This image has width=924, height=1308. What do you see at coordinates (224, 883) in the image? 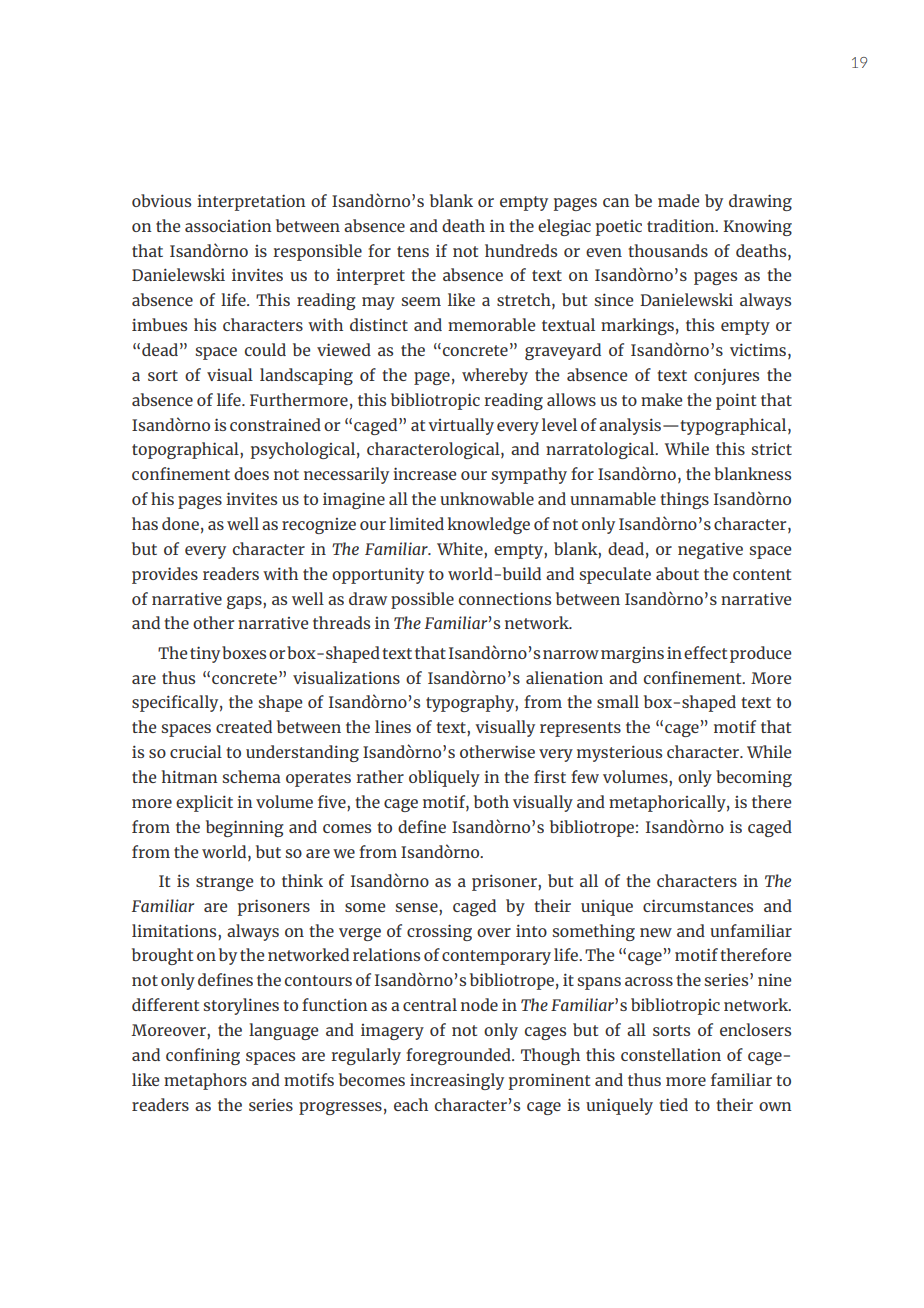
I see `strange` at bounding box center [224, 883].
